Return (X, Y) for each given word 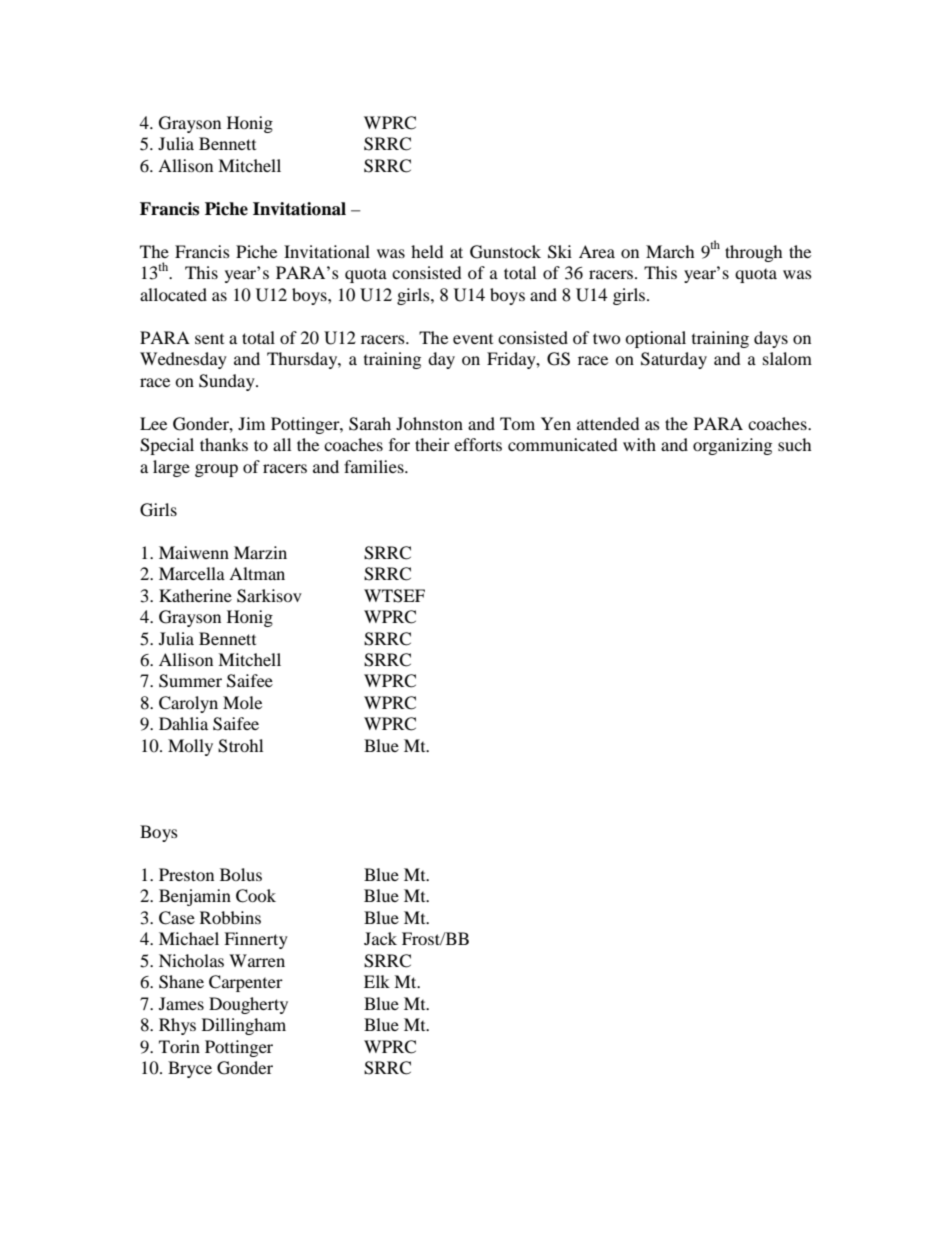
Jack (380, 938)
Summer (190, 681)
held (427, 251)
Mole (242, 702)
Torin (179, 1046)
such (794, 444)
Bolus (241, 874)
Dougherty (248, 1005)
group (216, 470)
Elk (377, 981)
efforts (478, 444)
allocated (173, 294)
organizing (732, 446)
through (753, 253)
